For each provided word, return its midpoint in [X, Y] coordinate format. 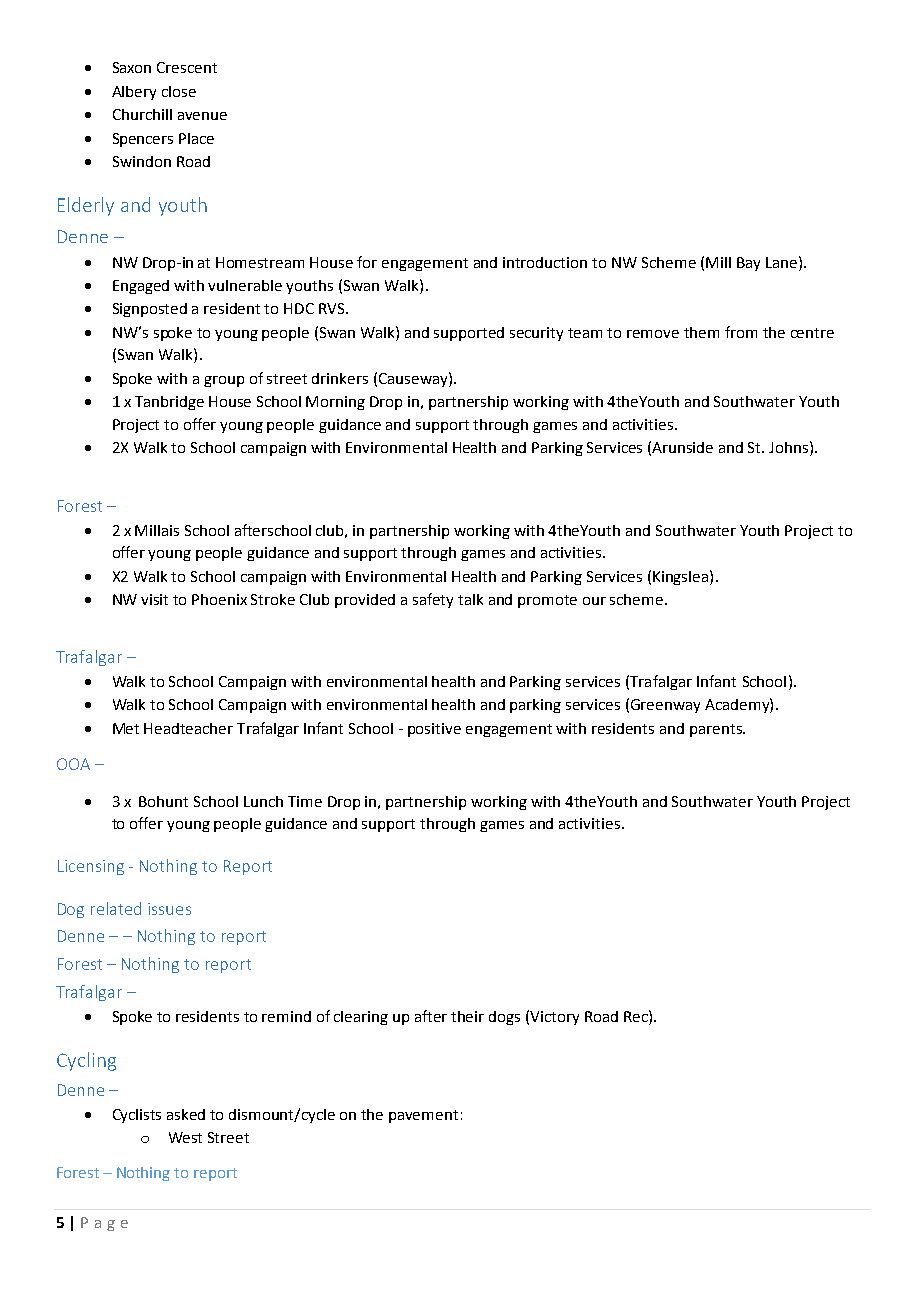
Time [305, 801]
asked [186, 1114]
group [224, 381]
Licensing [91, 867]
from [741, 332]
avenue [202, 116]
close [179, 91]
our [594, 601]
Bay [748, 264]
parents [717, 730]
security [536, 334]
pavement [423, 1116]
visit [154, 599]
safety [433, 600]
